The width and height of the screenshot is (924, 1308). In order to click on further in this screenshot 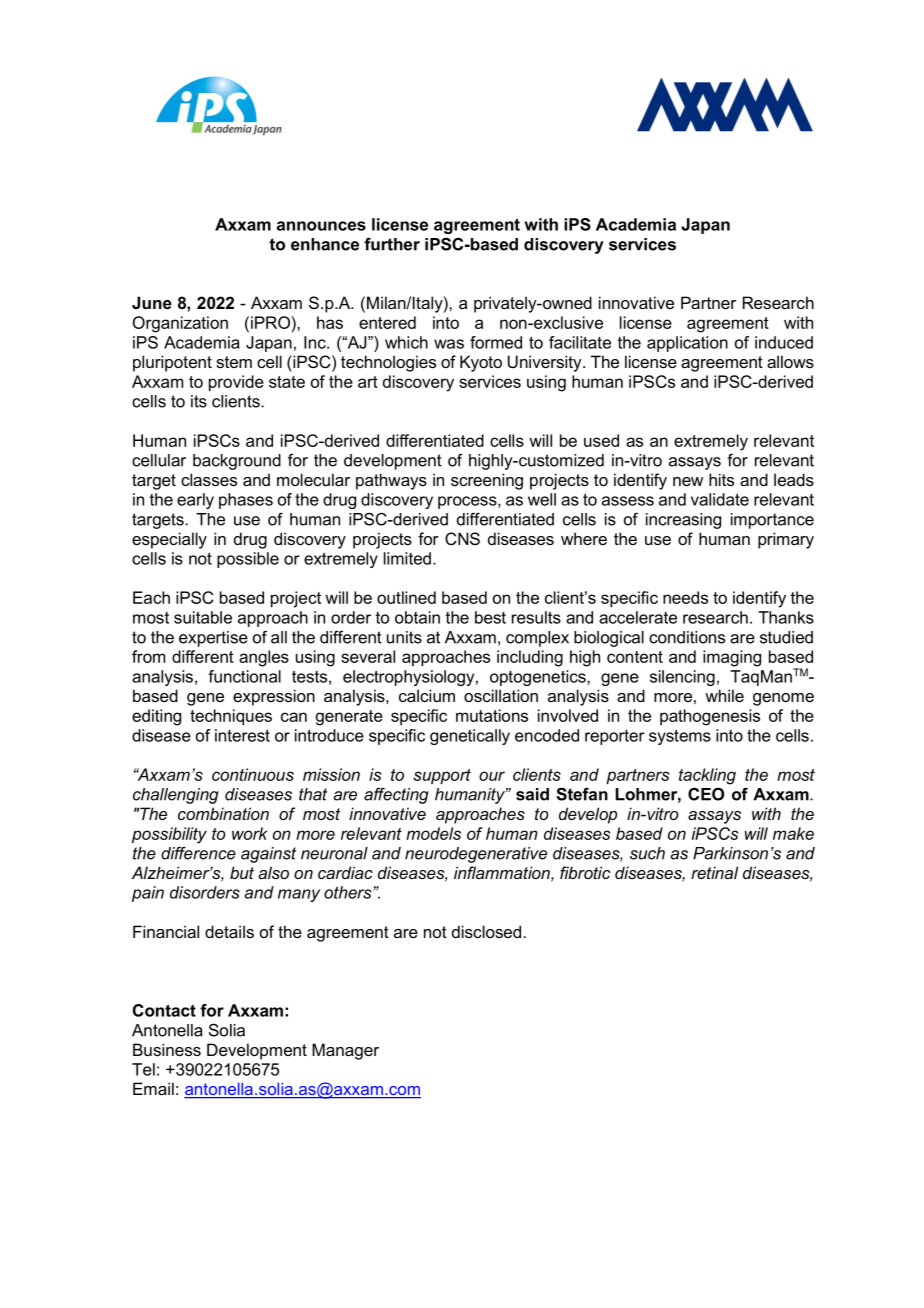, I will do `click(392, 244)`.
